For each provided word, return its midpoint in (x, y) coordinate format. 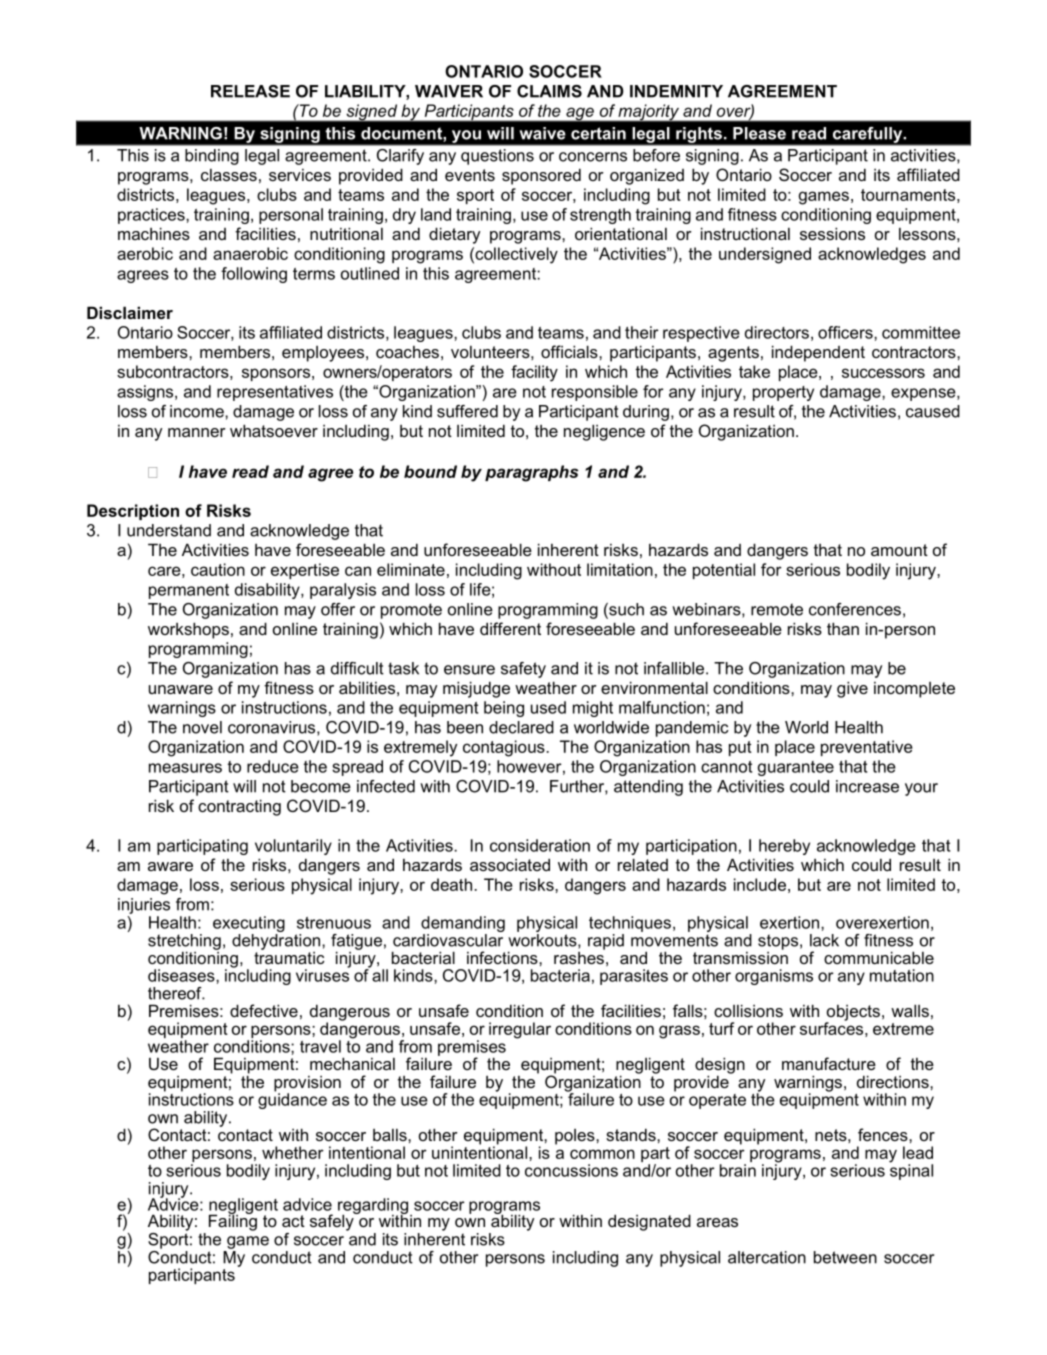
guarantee (796, 768)
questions (497, 157)
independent (818, 353)
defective (264, 1010)
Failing (233, 1221)
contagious (505, 748)
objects (853, 1014)
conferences (855, 609)
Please (759, 133)
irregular (520, 1030)
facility (534, 373)
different (510, 628)
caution (218, 569)
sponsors (276, 374)
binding (212, 157)
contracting (239, 807)
